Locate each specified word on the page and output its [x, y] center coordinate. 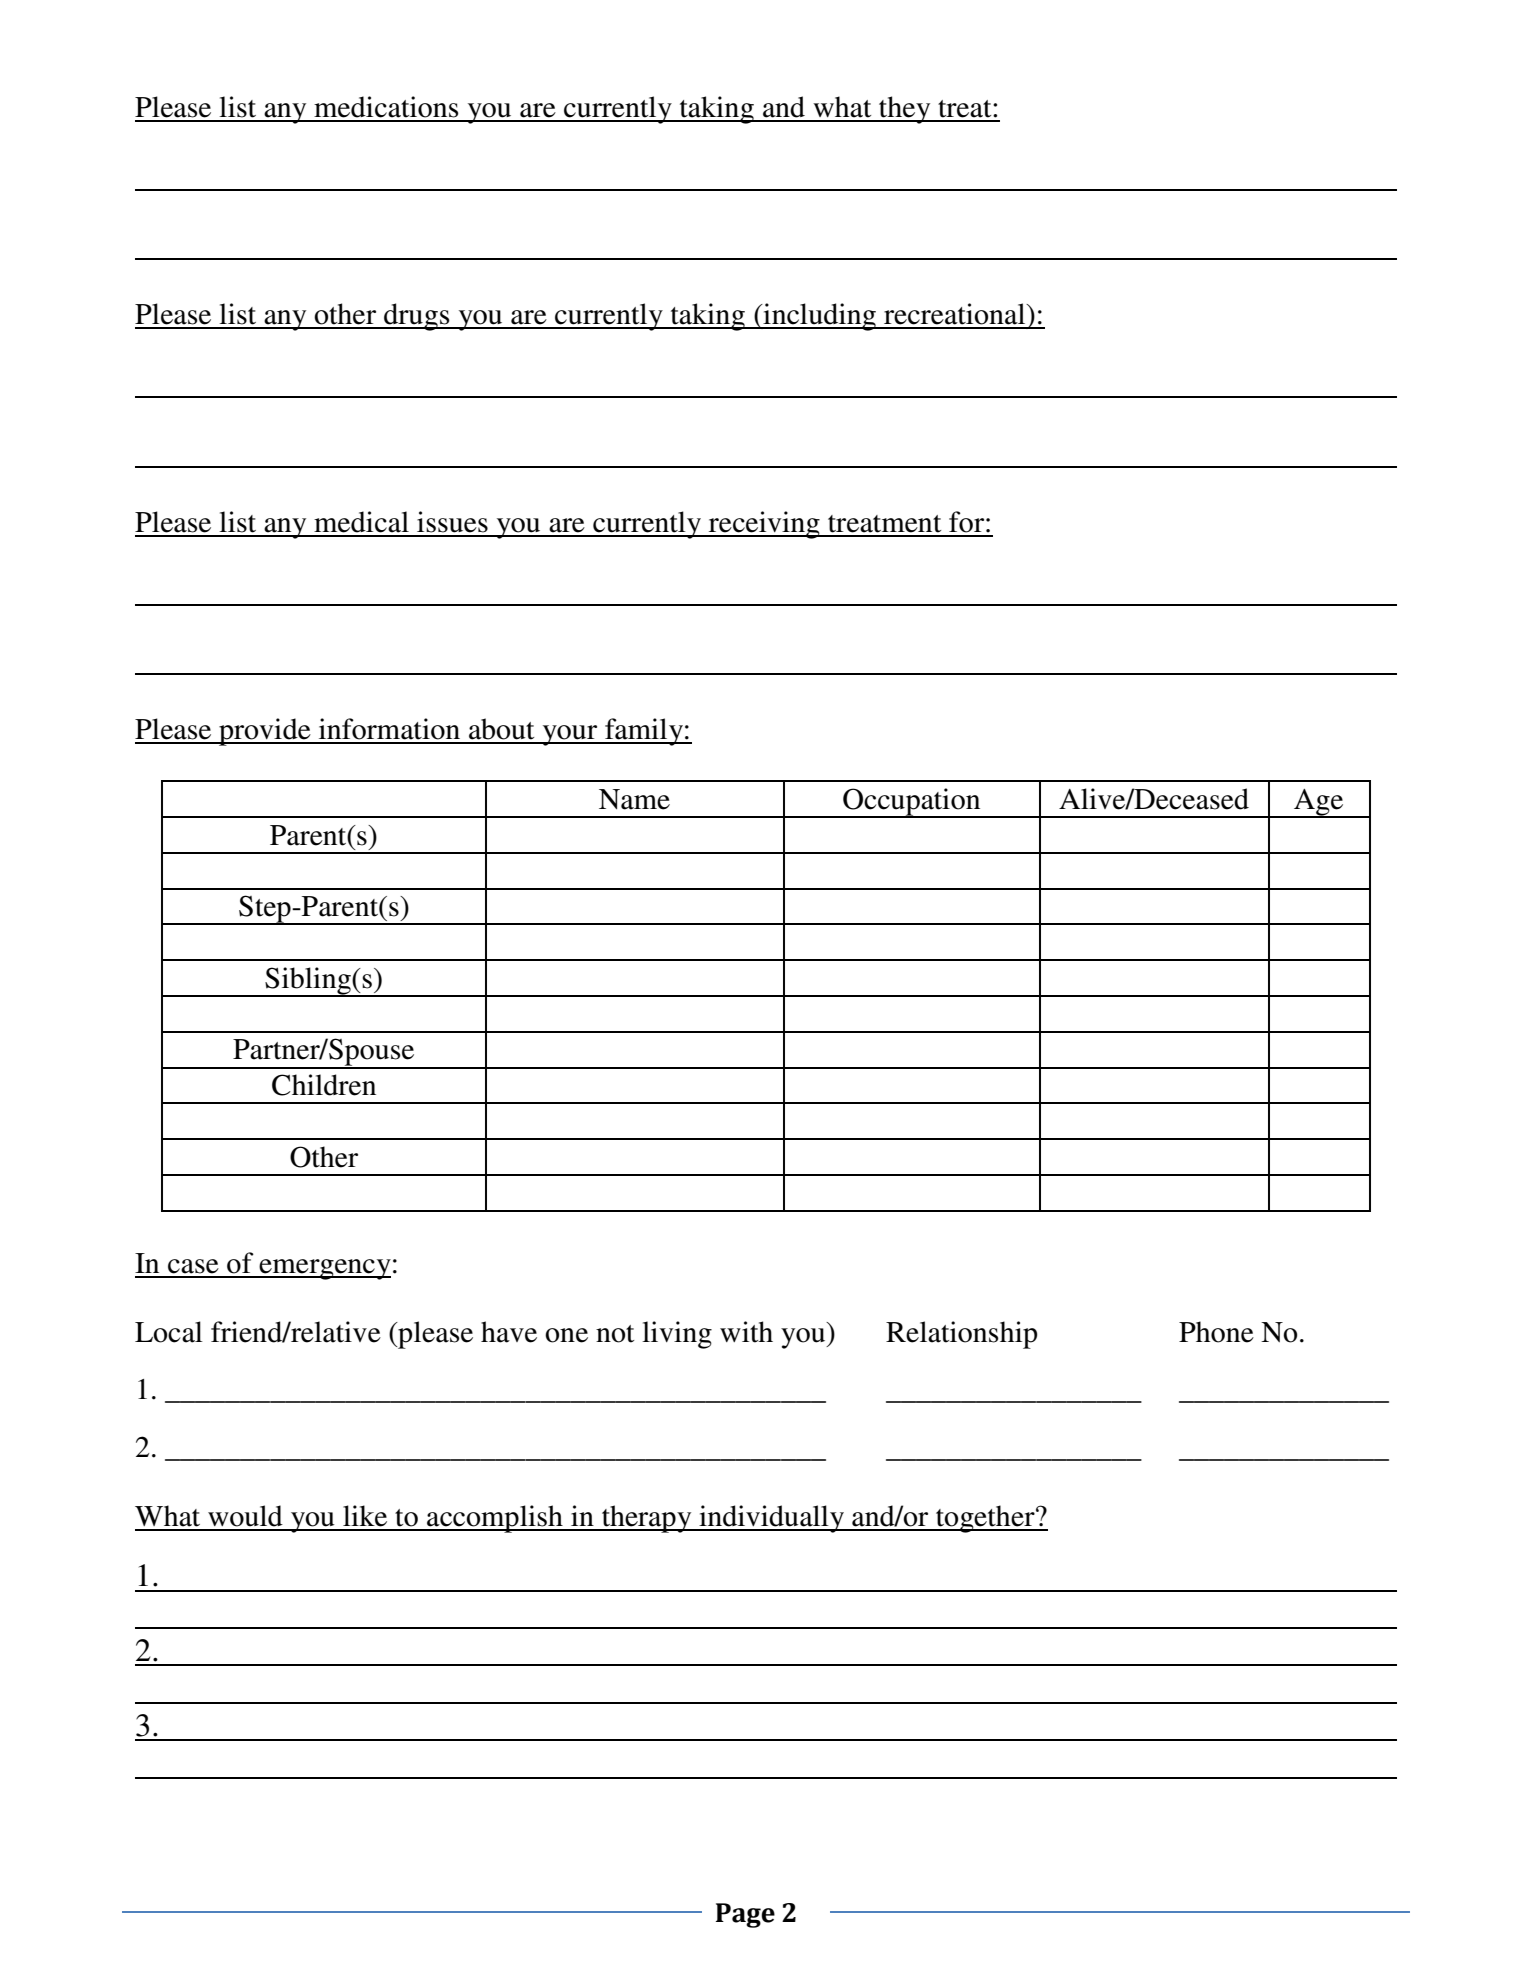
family [644, 732]
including [819, 317]
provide [265, 732]
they [905, 110]
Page [745, 1915]
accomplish [495, 1519]
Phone [1216, 1332]
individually [771, 1519]
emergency [324, 1269]
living [677, 1335]
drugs [417, 317]
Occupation [912, 803]
